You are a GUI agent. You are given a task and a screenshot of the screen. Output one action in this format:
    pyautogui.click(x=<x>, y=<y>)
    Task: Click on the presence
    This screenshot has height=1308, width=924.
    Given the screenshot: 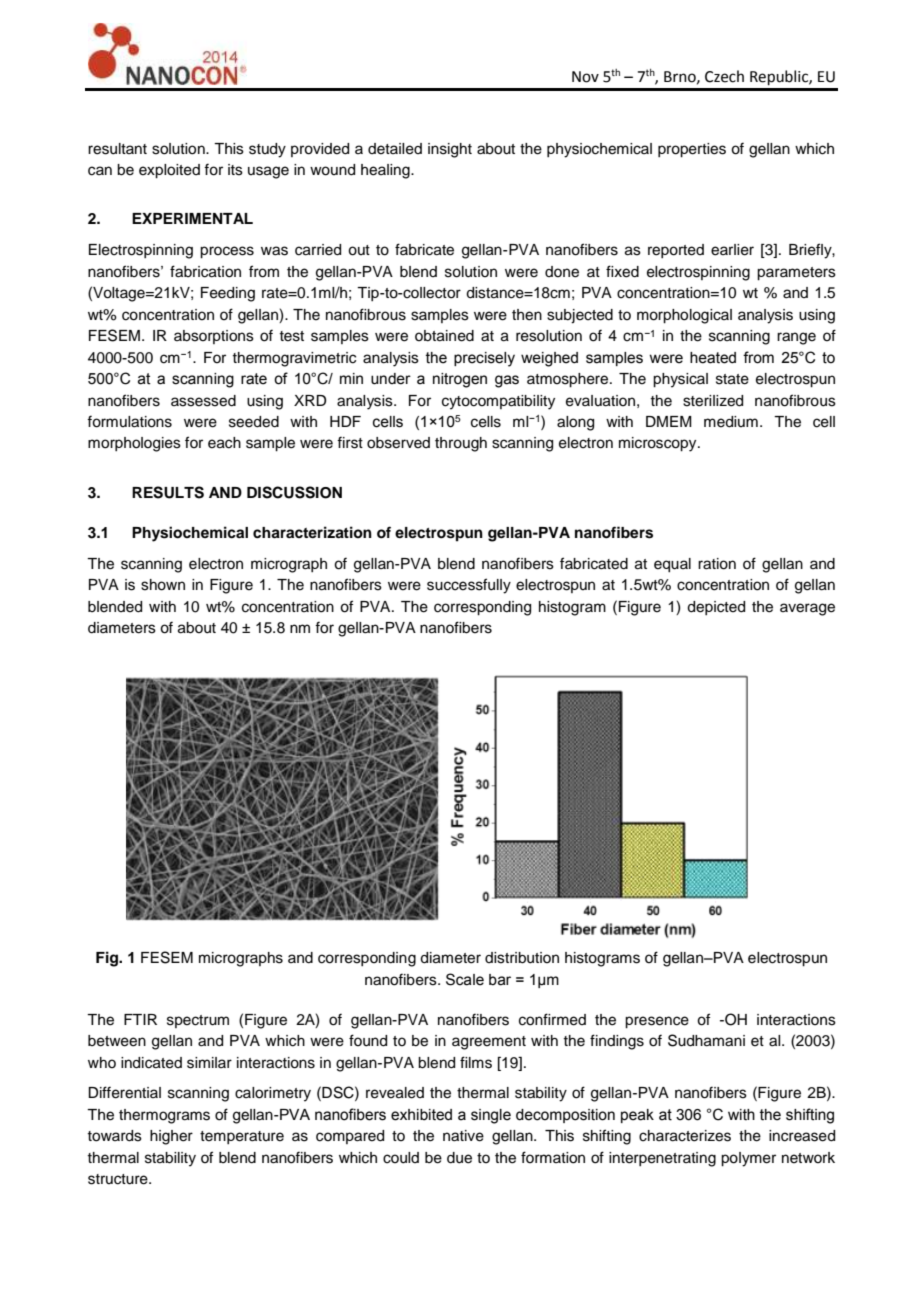 What is the action you would take?
    pyautogui.click(x=657, y=1022)
